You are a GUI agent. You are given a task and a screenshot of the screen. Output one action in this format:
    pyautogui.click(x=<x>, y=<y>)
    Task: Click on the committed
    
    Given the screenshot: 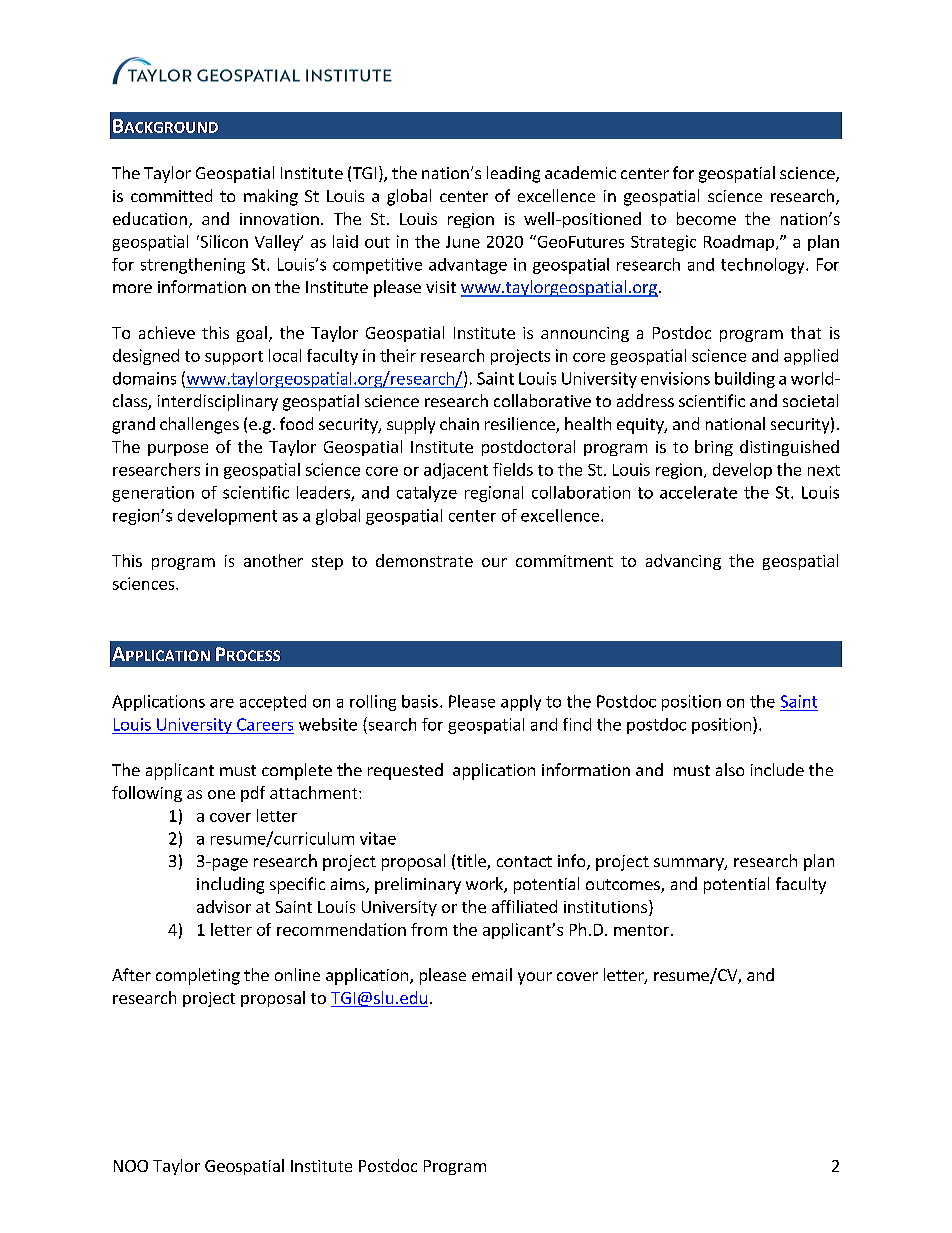 What is the action you would take?
    pyautogui.click(x=171, y=195)
